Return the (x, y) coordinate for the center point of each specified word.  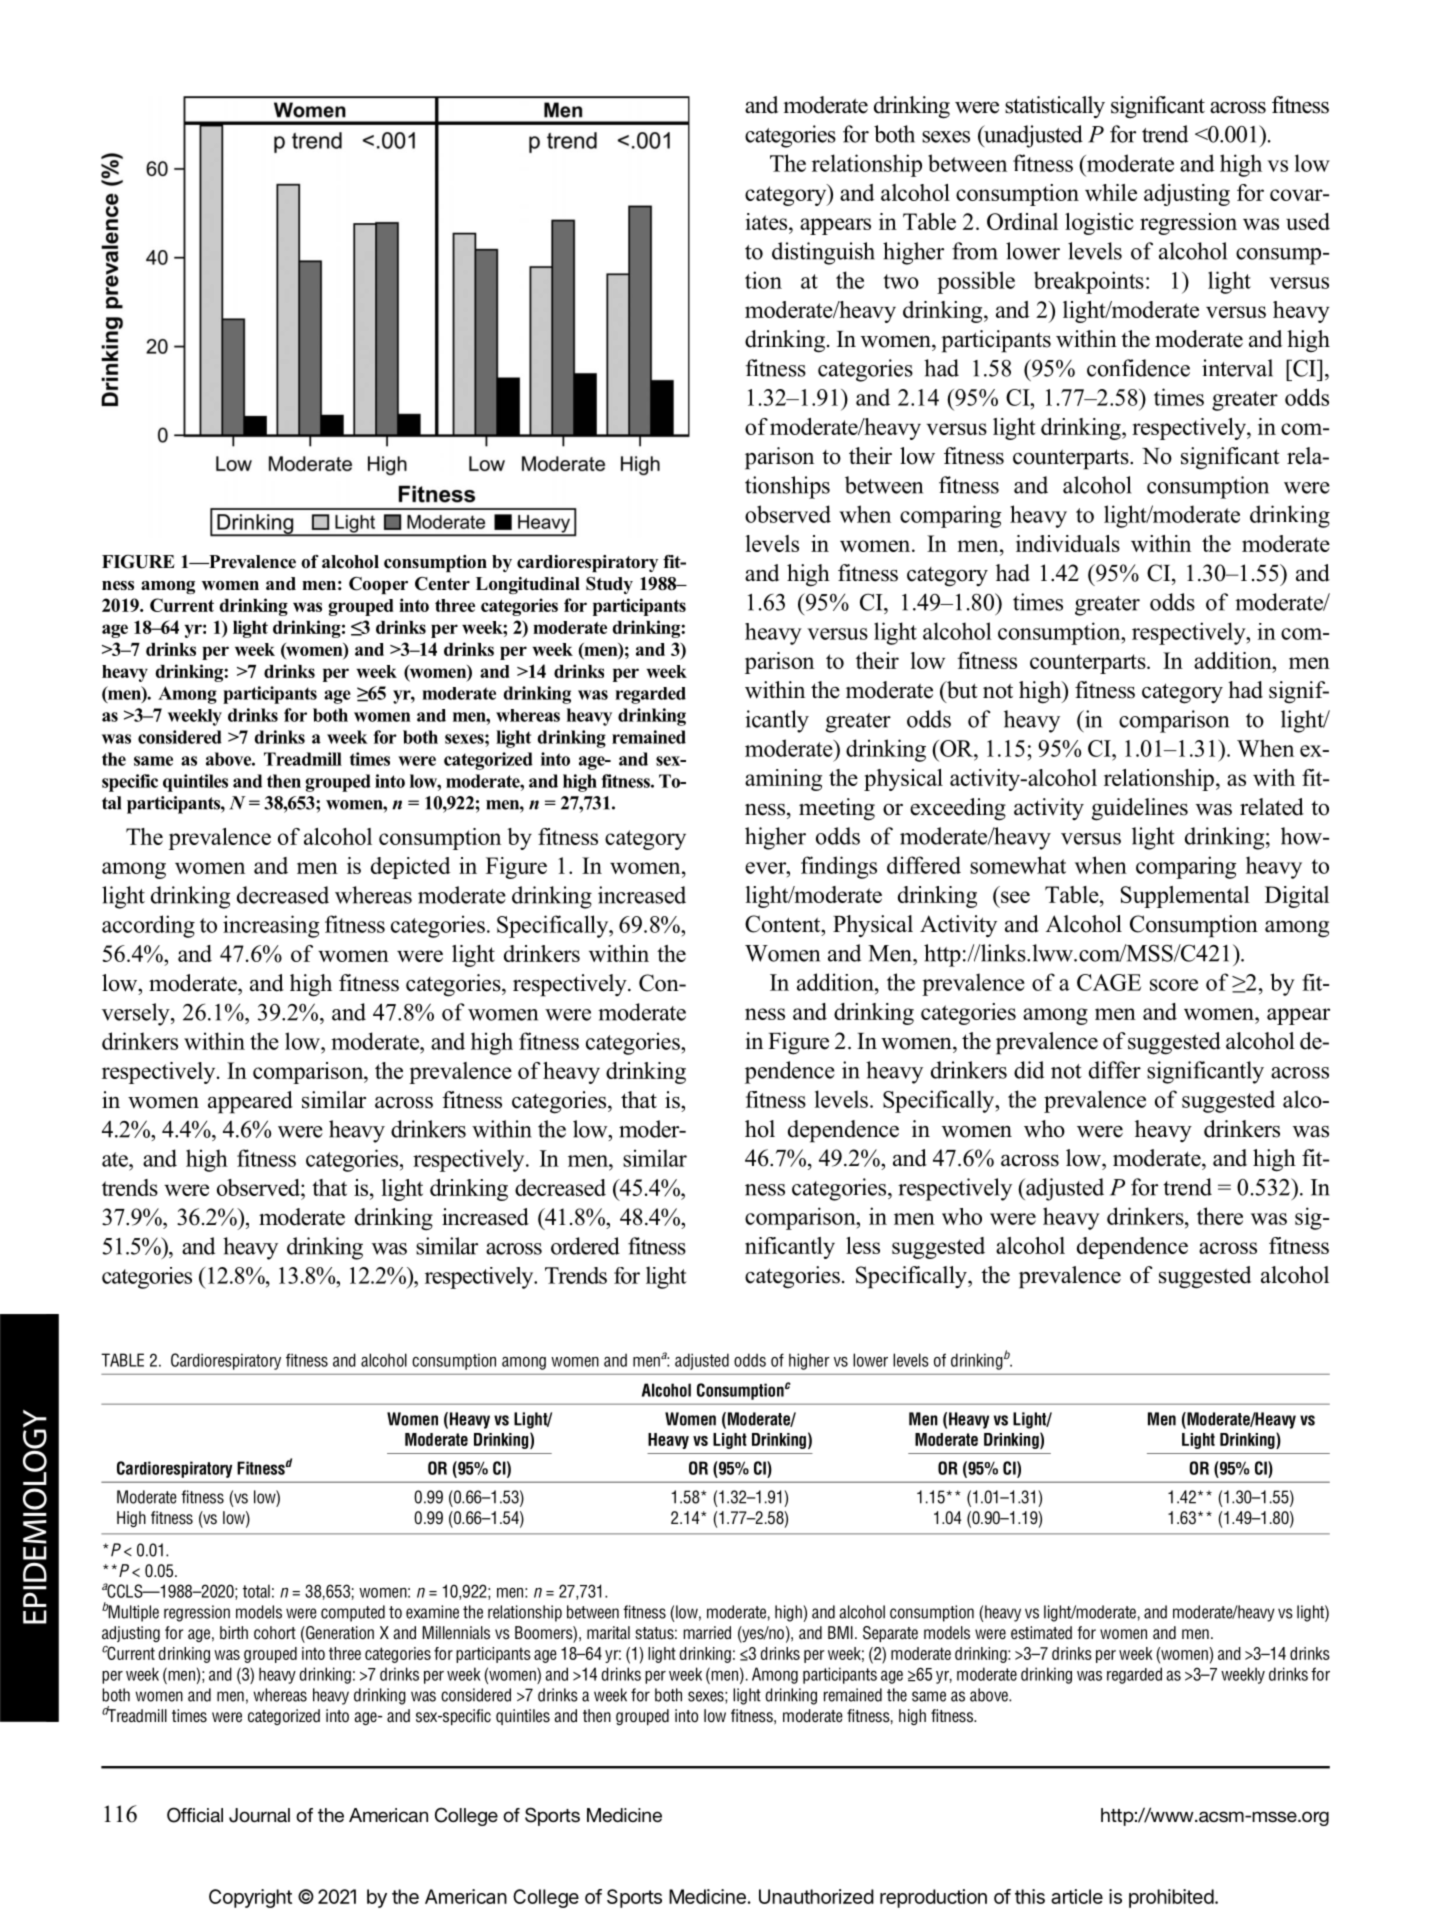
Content (784, 924)
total (256, 1591)
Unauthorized (816, 1896)
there (1220, 1216)
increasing (271, 926)
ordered (585, 1246)
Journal (259, 1815)
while (1111, 192)
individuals (1068, 543)
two (901, 281)
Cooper (378, 585)
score (1174, 985)
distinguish (823, 253)
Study (609, 585)
